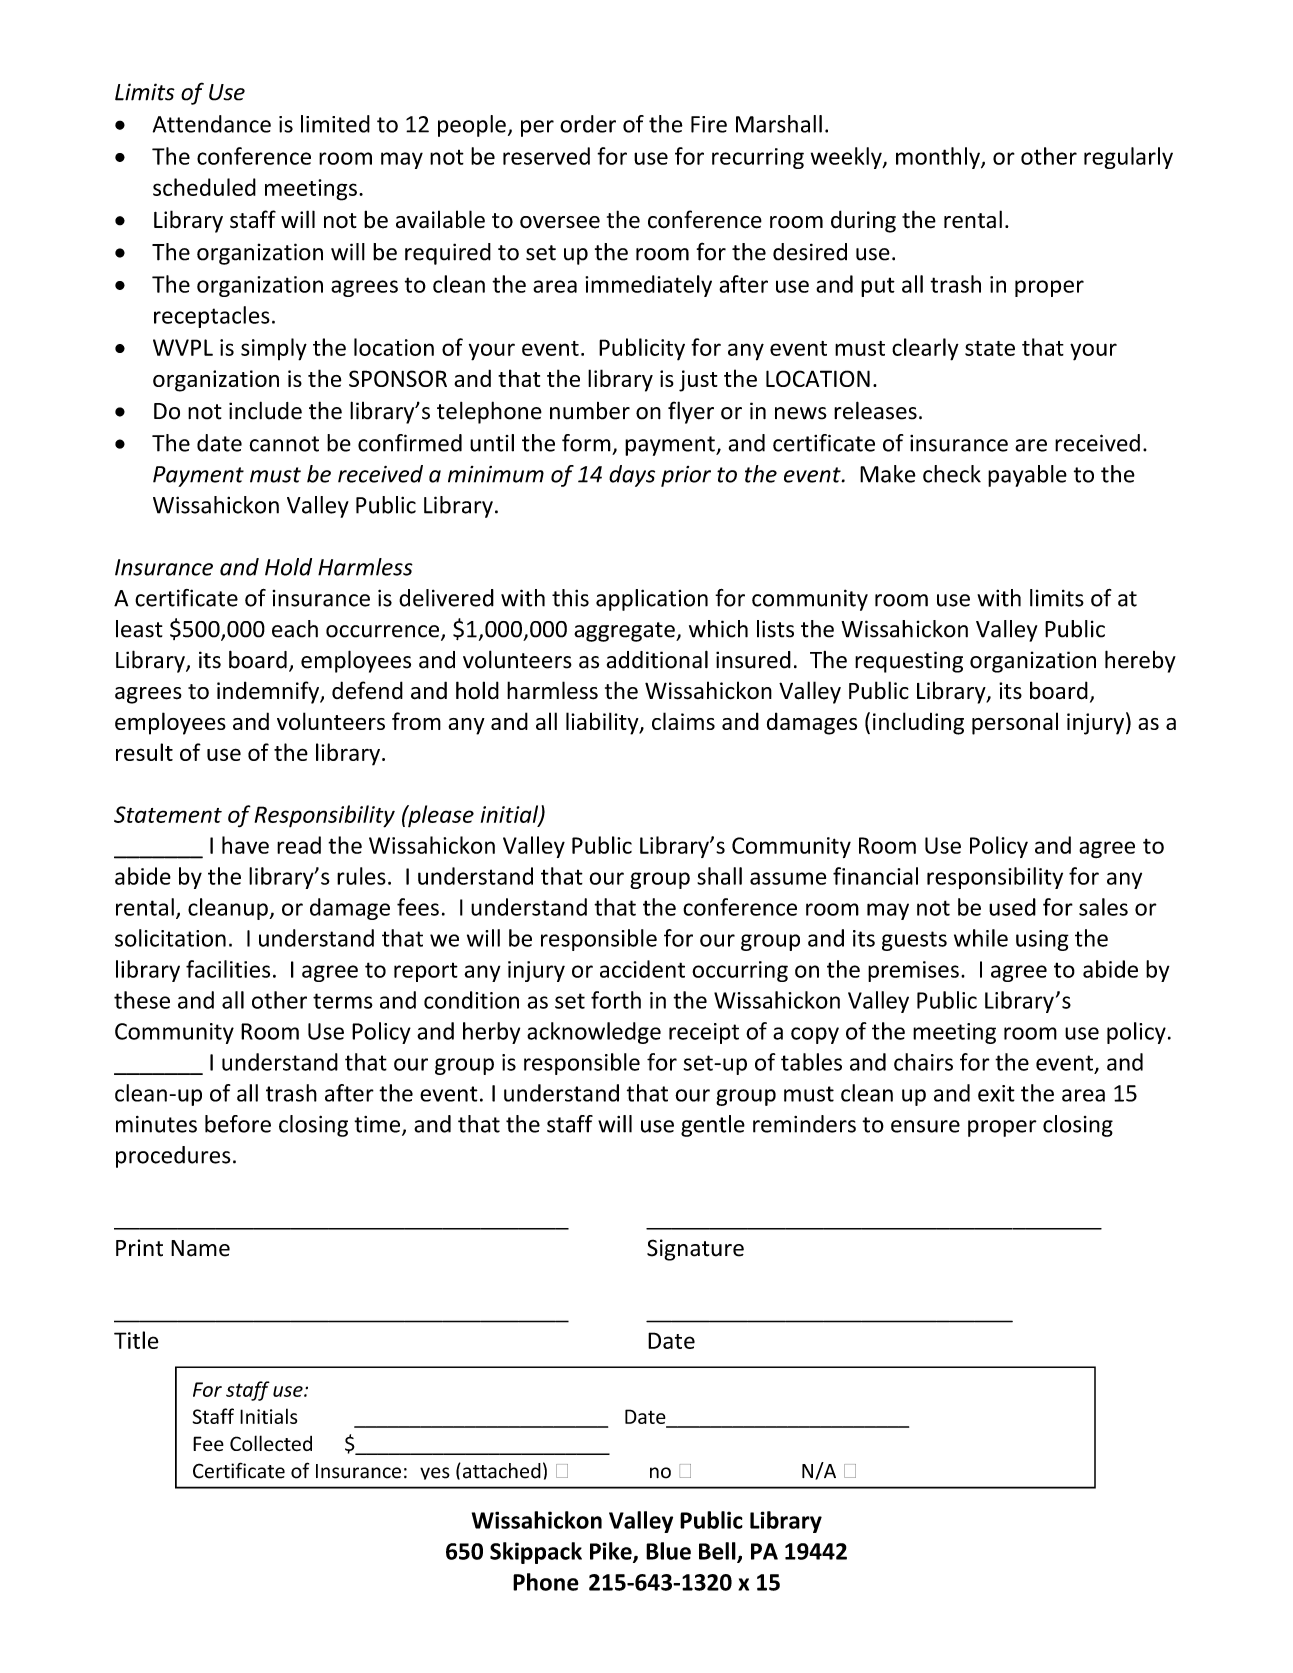 This screenshot has width=1293, height=1673. What do you see at coordinates (632, 476) in the screenshot?
I see `days` at bounding box center [632, 476].
